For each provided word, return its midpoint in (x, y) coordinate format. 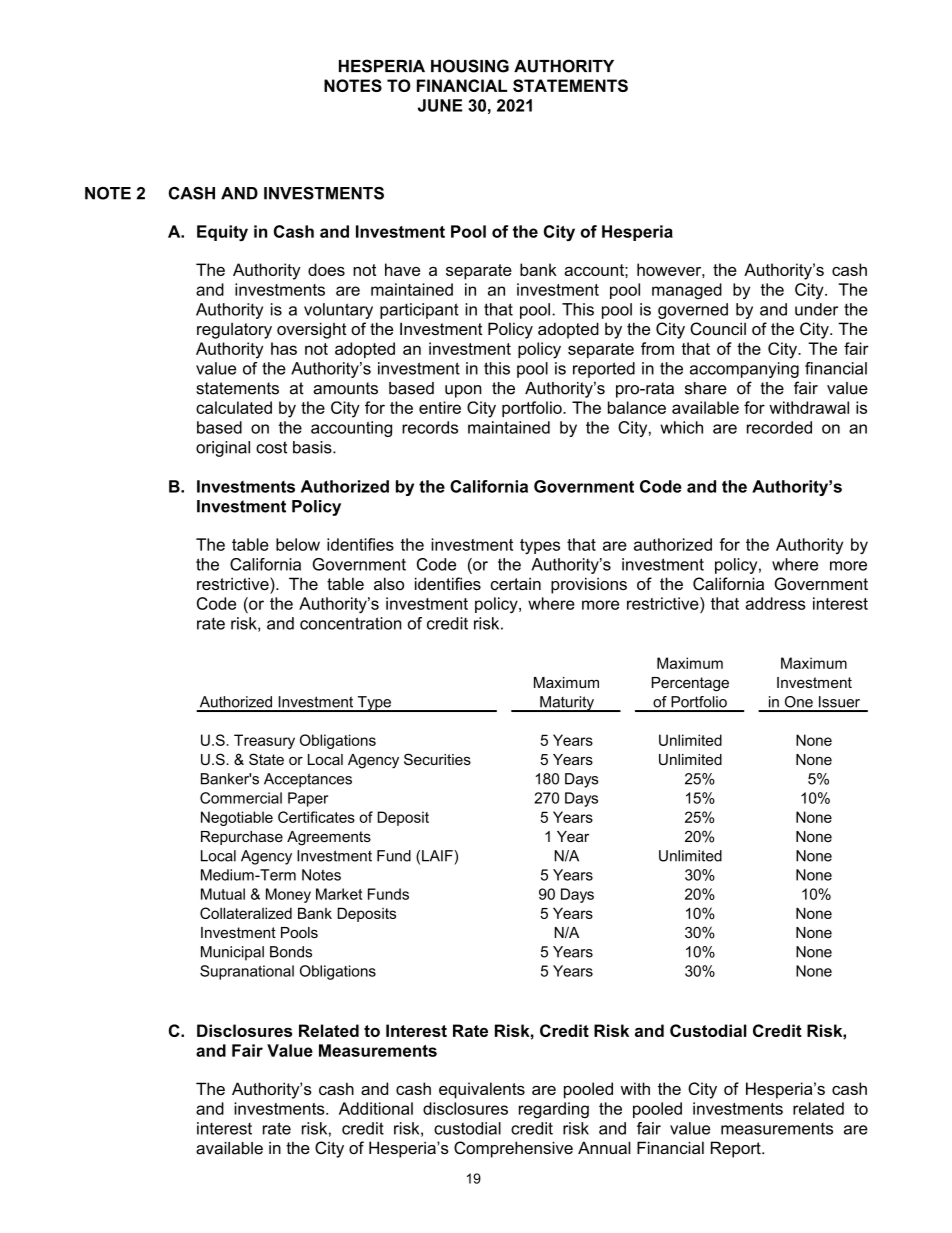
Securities (437, 759)
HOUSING (470, 66)
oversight (311, 330)
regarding (554, 1110)
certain (516, 583)
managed (687, 291)
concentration (351, 623)
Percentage (690, 684)
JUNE (440, 105)
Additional (376, 1108)
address (775, 603)
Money (288, 895)
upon (463, 391)
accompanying (744, 370)
